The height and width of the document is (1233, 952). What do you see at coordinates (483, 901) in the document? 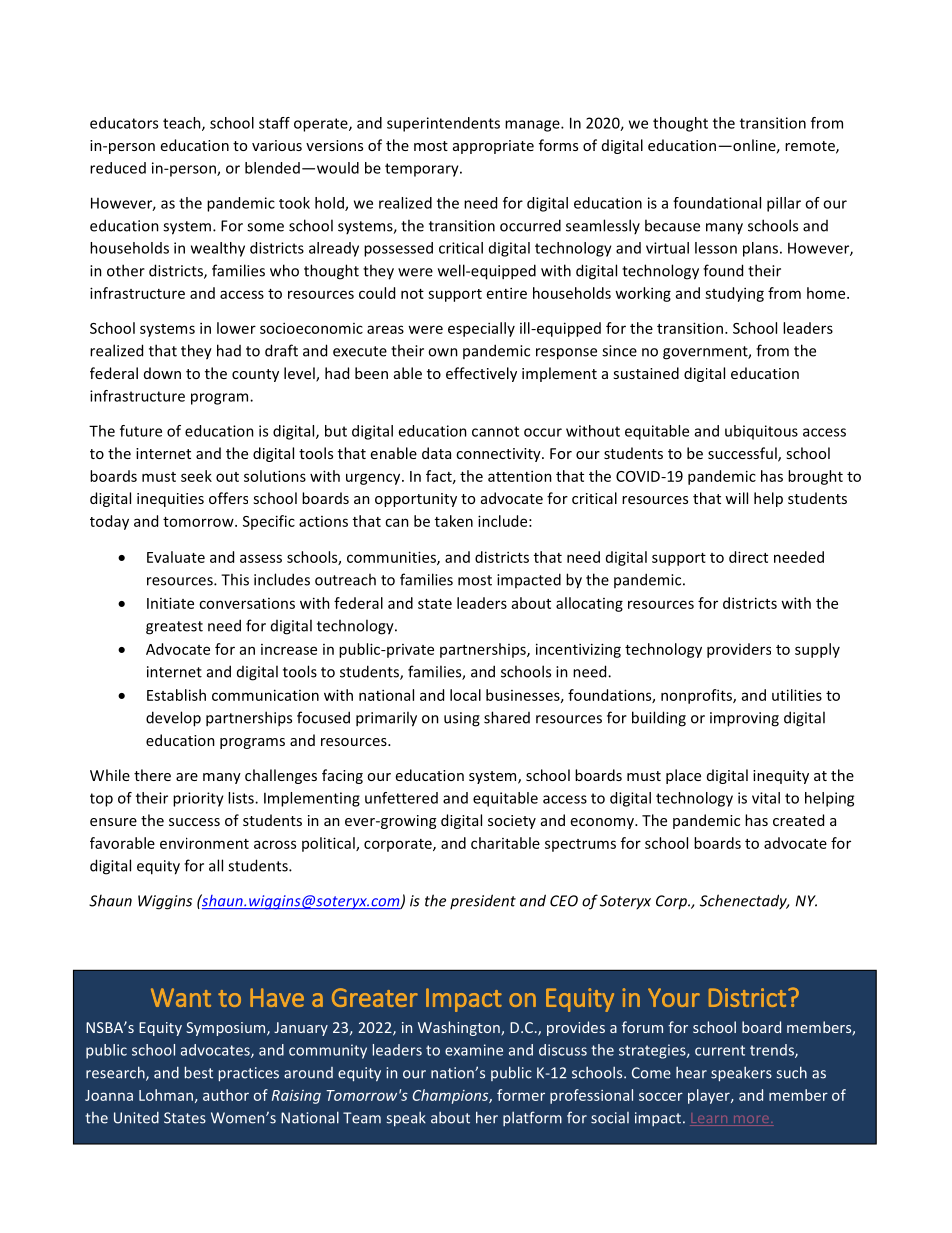
I see `president` at bounding box center [483, 901].
